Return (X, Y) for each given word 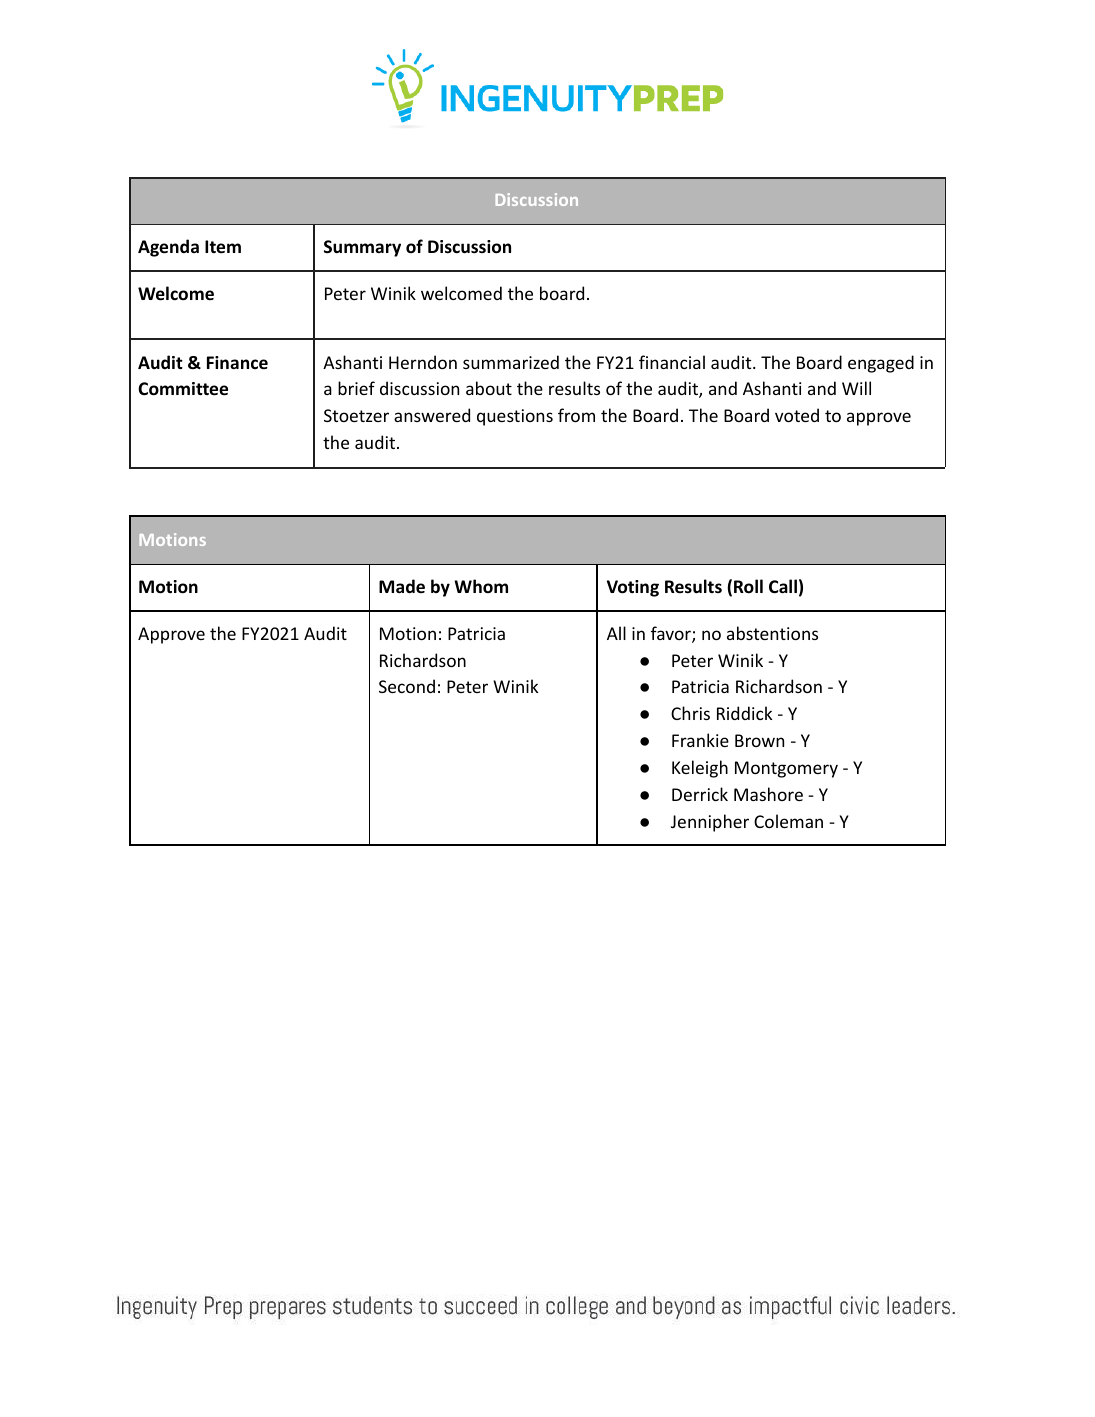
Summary (362, 248)
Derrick (700, 794)
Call (783, 586)
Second (407, 686)
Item (223, 247)
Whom (481, 586)
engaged (881, 364)
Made (402, 586)
